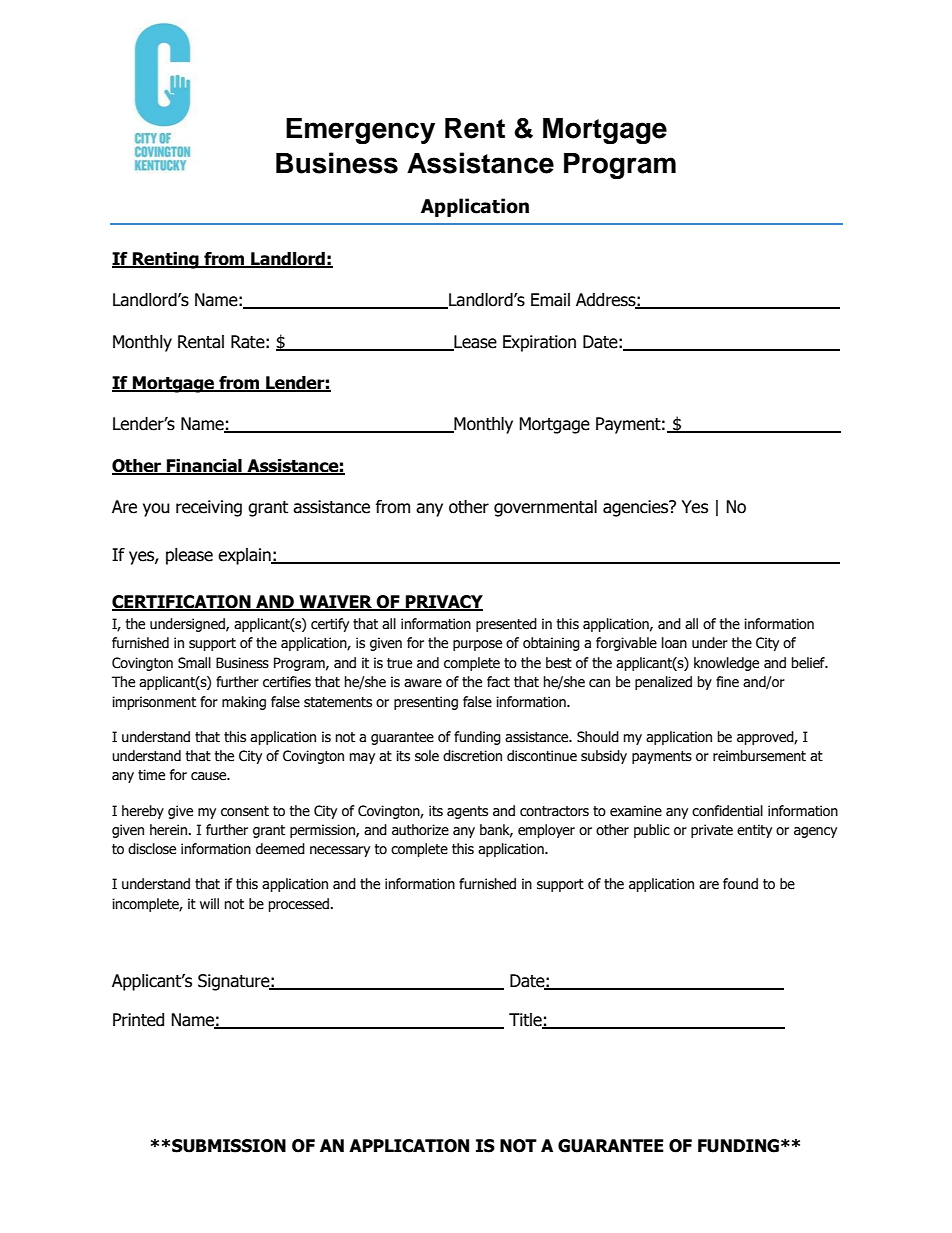  Describe the element at coordinates (759, 756) in the image. I see `reimbursement` at that location.
